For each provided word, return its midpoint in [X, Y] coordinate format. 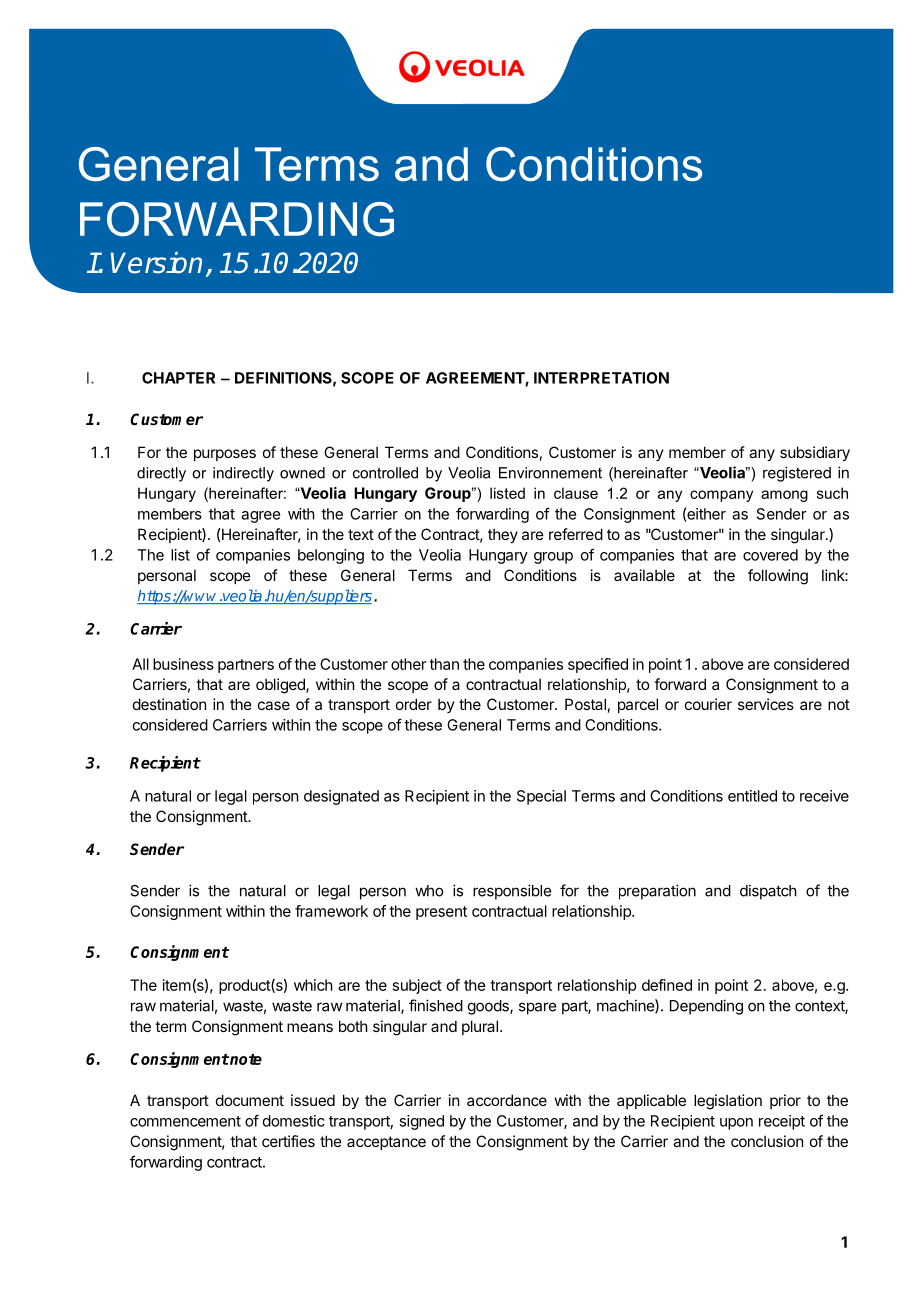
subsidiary [815, 453]
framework [331, 911]
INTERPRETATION [601, 378]
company [721, 496]
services [766, 704]
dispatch [768, 892]
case [274, 705]
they [503, 535]
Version [156, 263]
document [250, 1100]
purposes [225, 455]
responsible [512, 892]
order [414, 704]
